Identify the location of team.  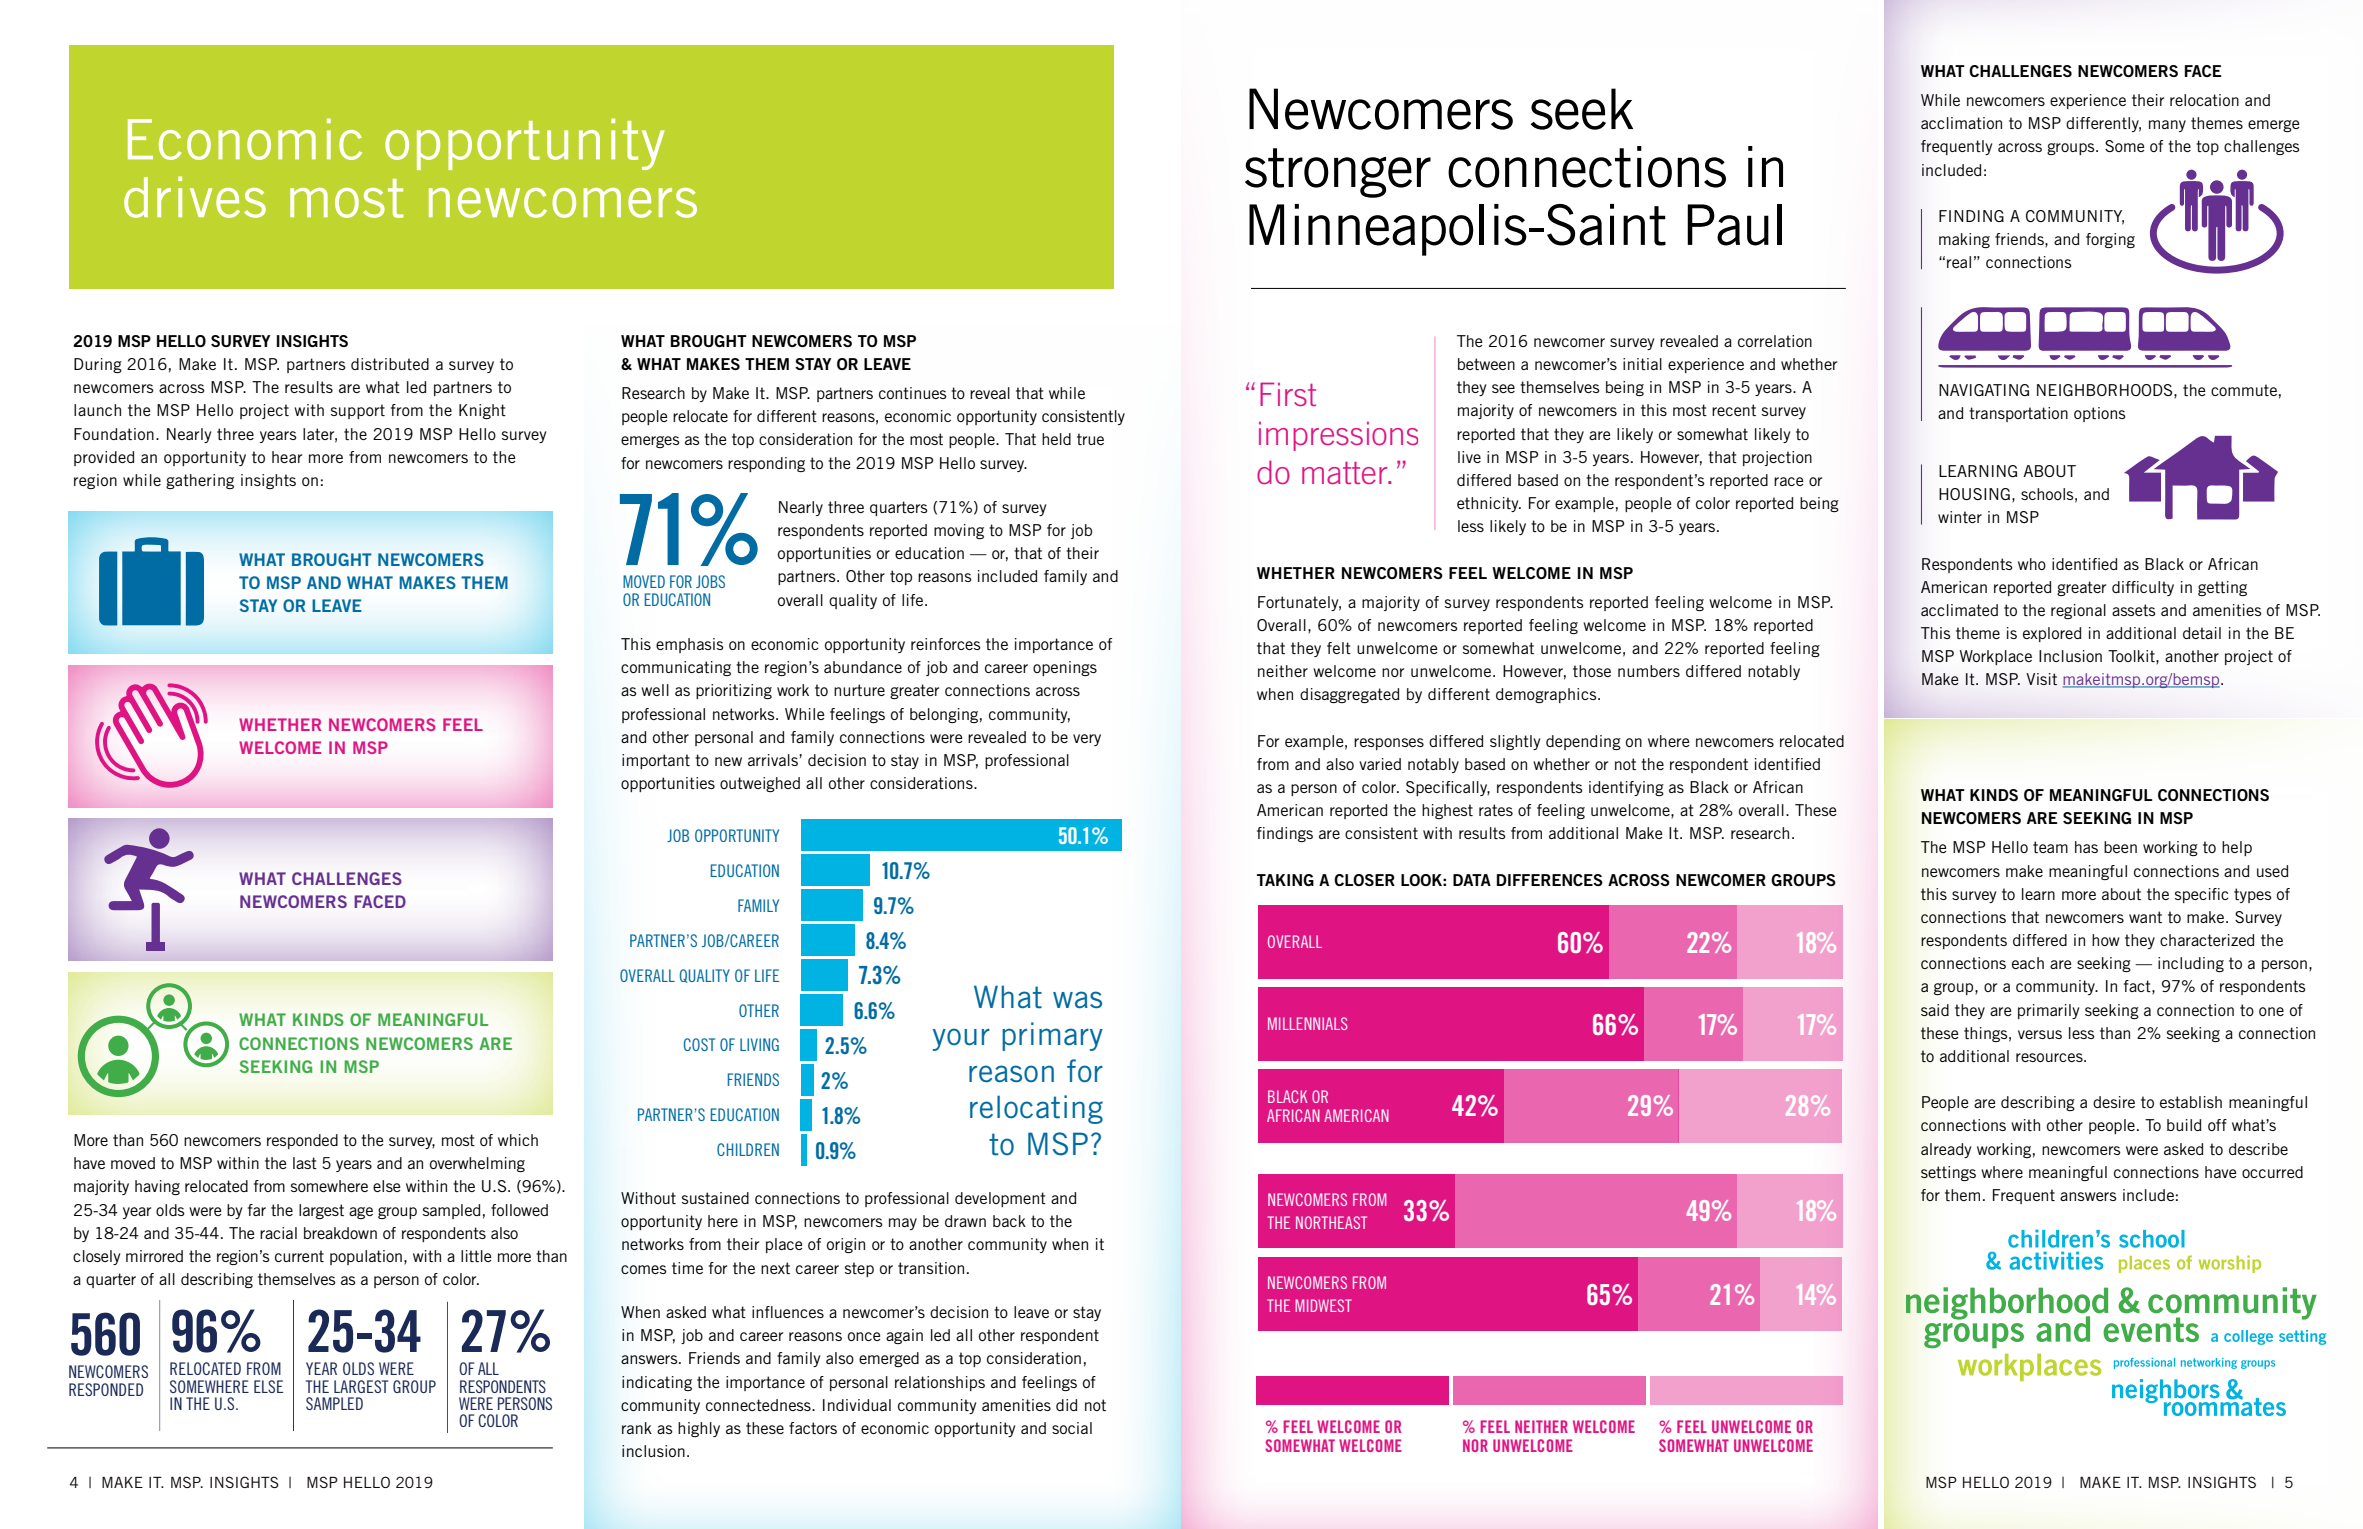
(2050, 847).
